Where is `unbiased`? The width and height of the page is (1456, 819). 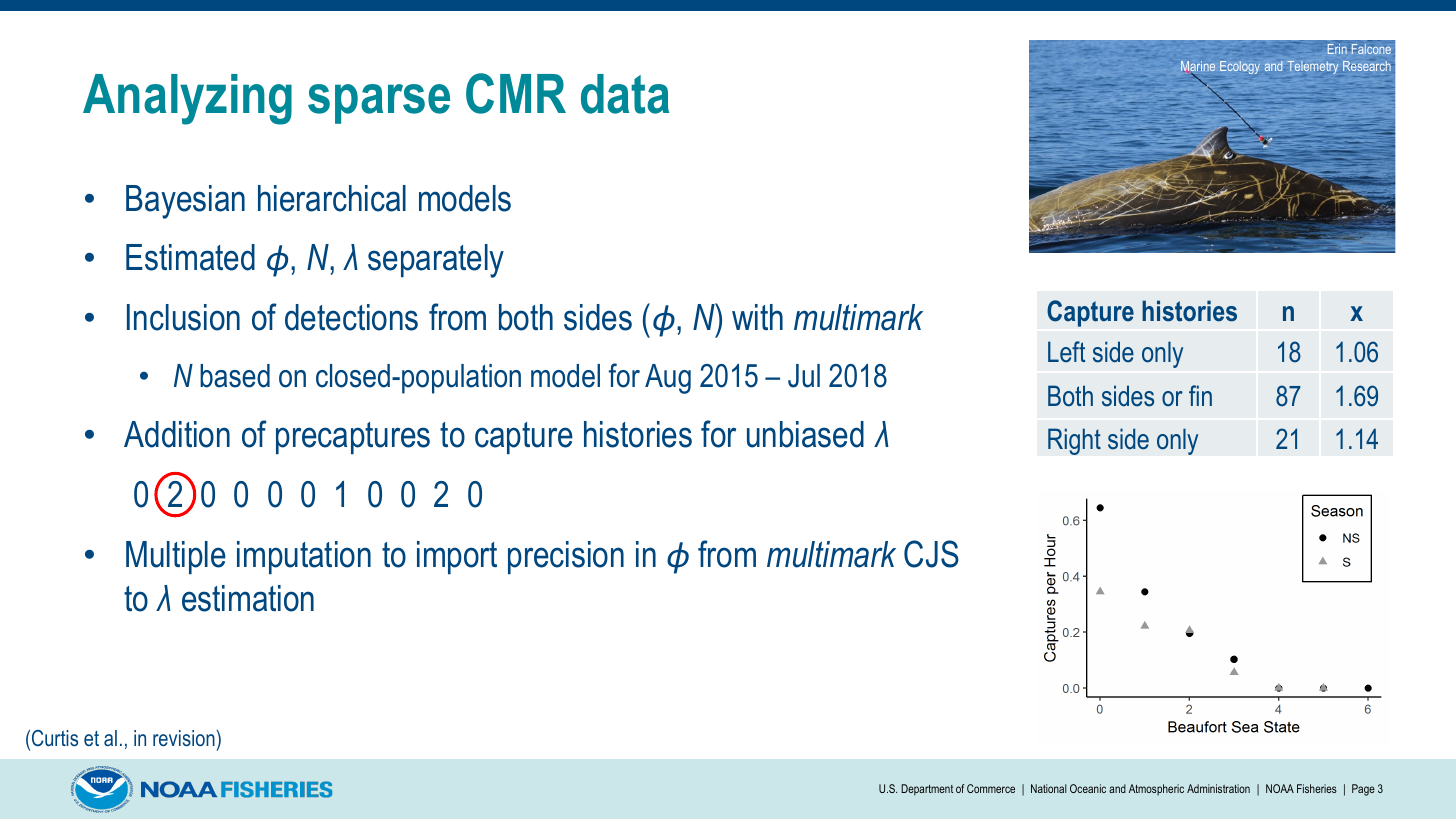 unbiased is located at coordinates (805, 434).
